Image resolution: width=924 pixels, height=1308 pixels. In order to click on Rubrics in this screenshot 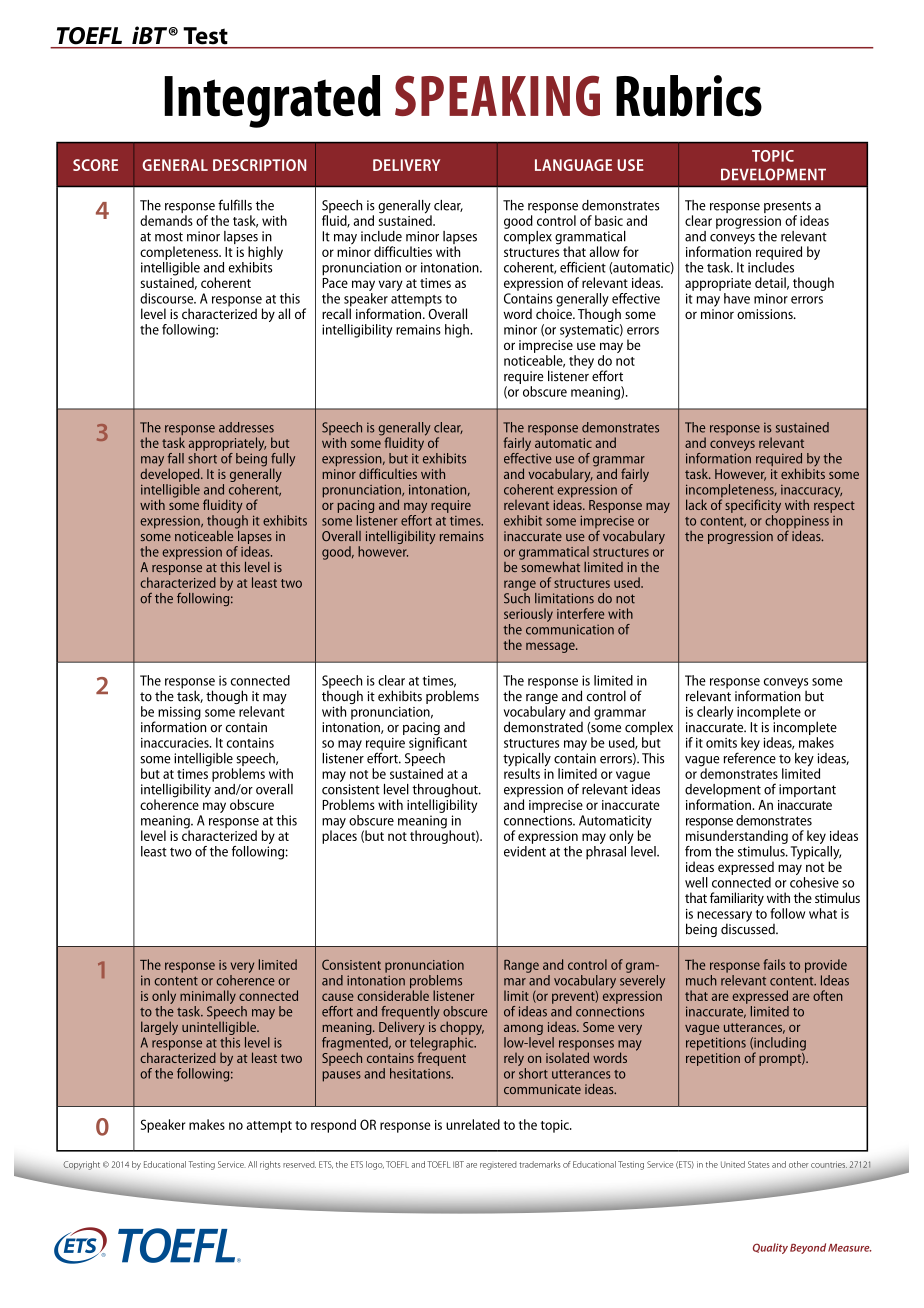, I will do `click(689, 96)`.
